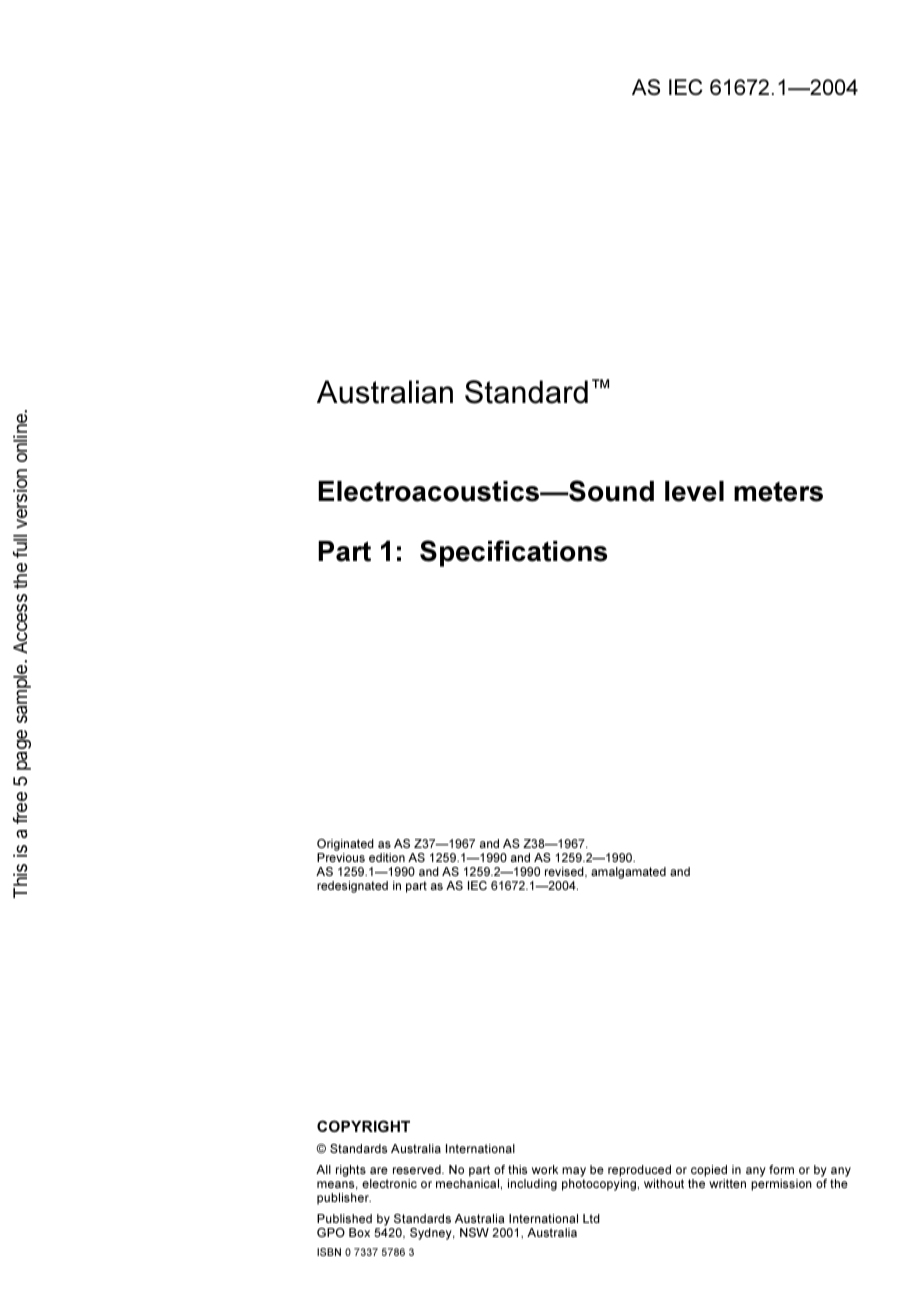 The width and height of the screenshot is (924, 1308). What do you see at coordinates (778, 492) in the screenshot?
I see `meters` at bounding box center [778, 492].
